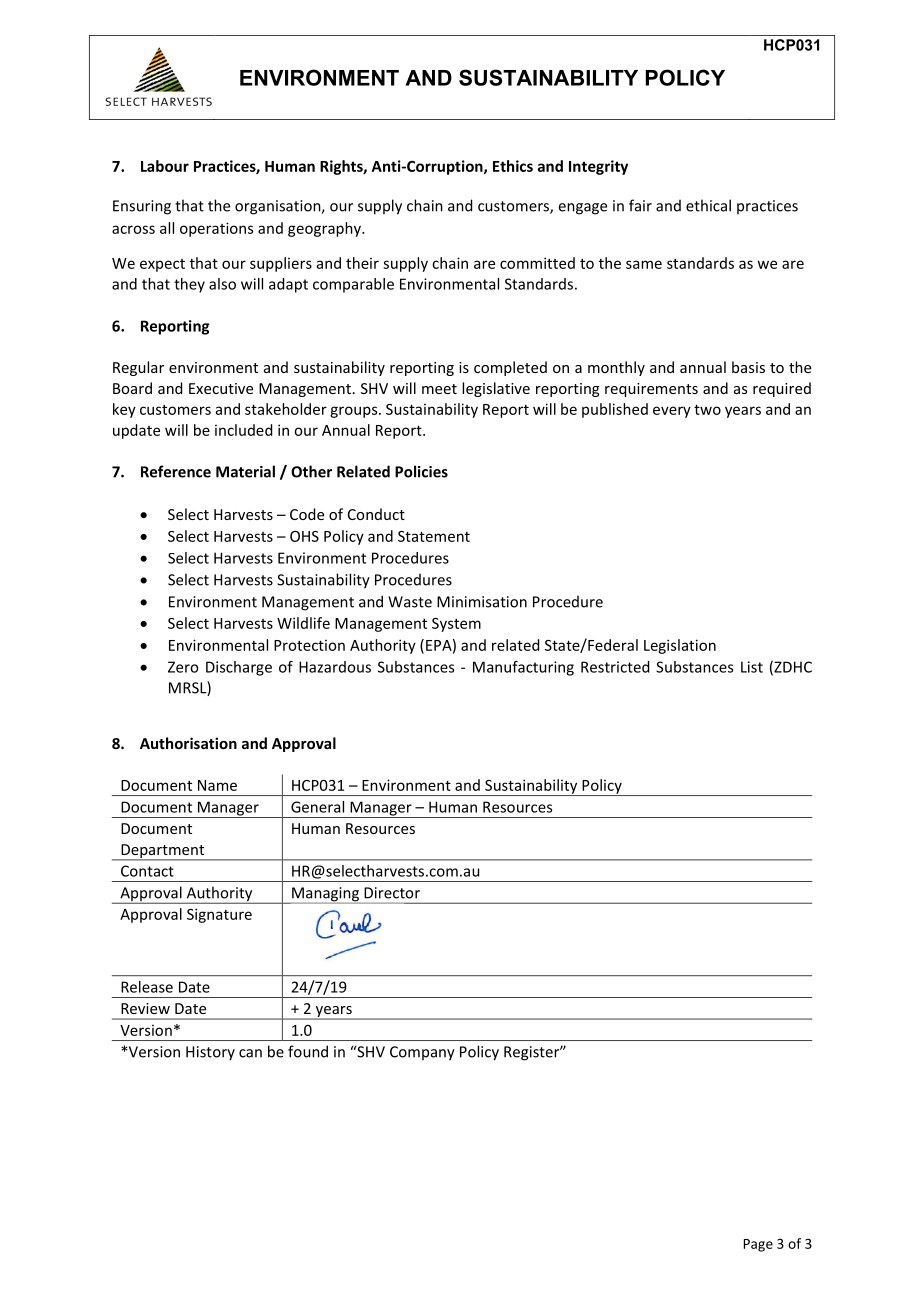 This screenshot has height=1308, width=924. I want to click on Signature, so click(219, 915).
